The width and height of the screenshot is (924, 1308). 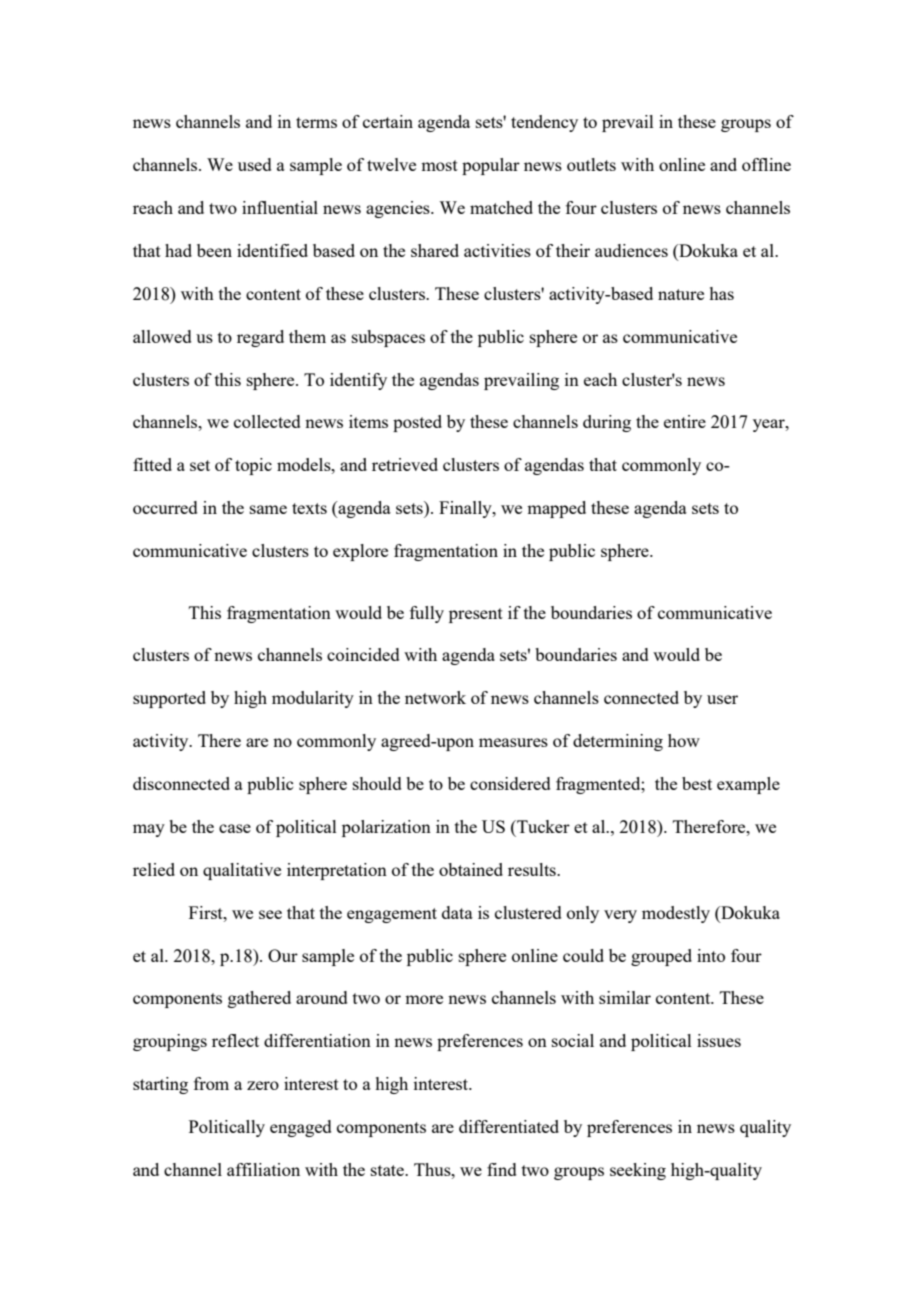 What do you see at coordinates (255, 164) in the screenshot?
I see `used` at bounding box center [255, 164].
